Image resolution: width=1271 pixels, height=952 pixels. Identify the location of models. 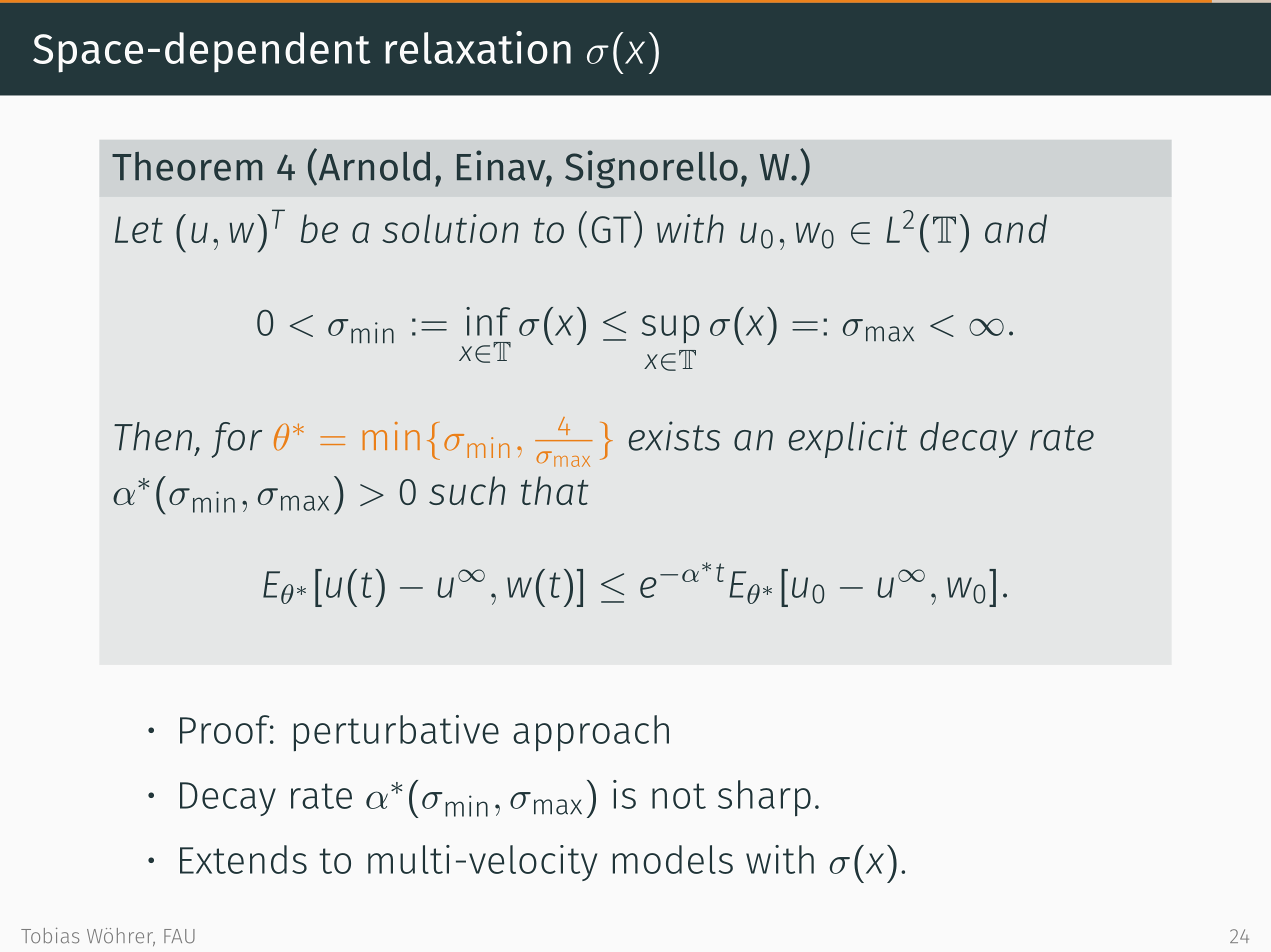
(673, 859).
